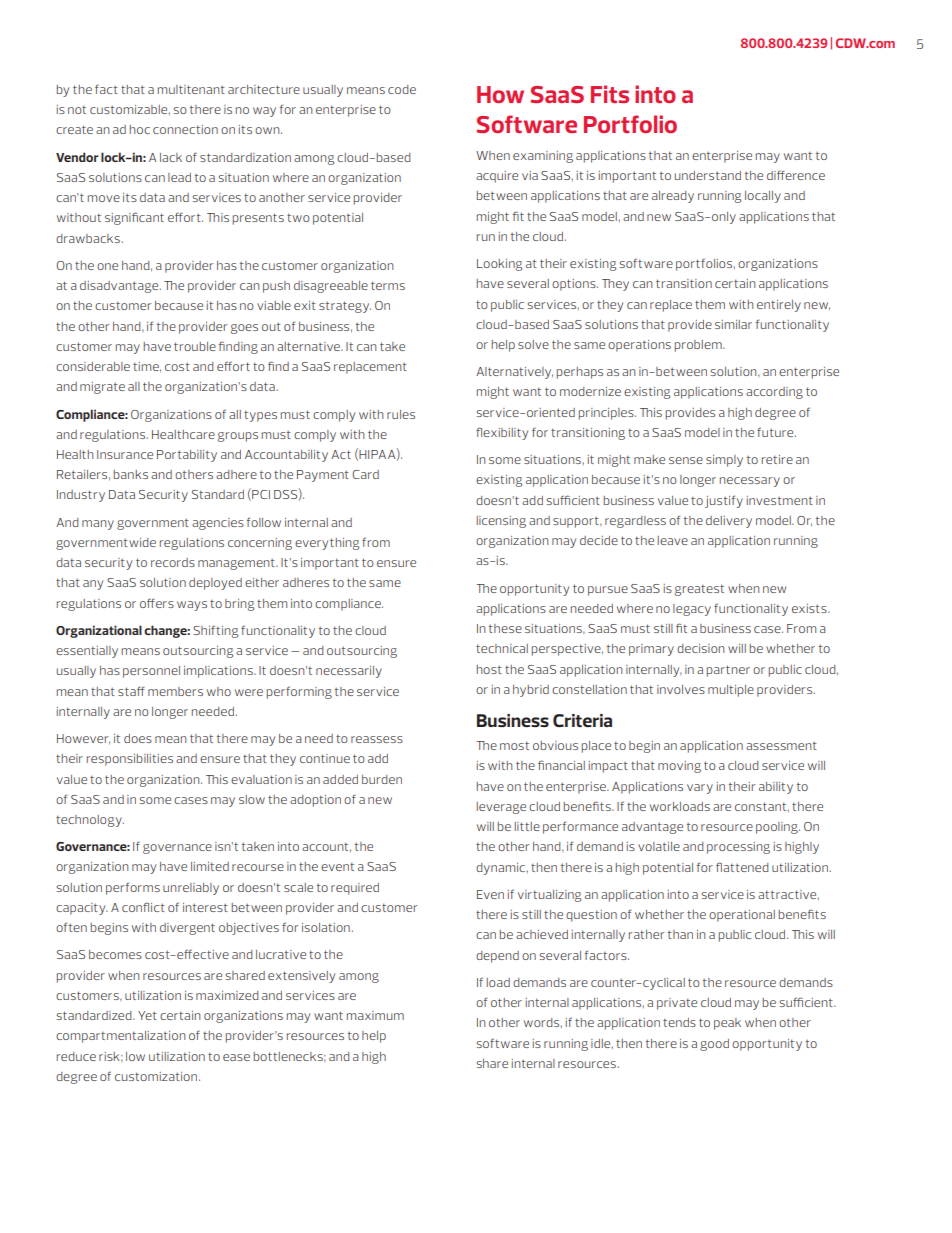  What do you see at coordinates (728, 671) in the screenshot?
I see `partner` at bounding box center [728, 671].
